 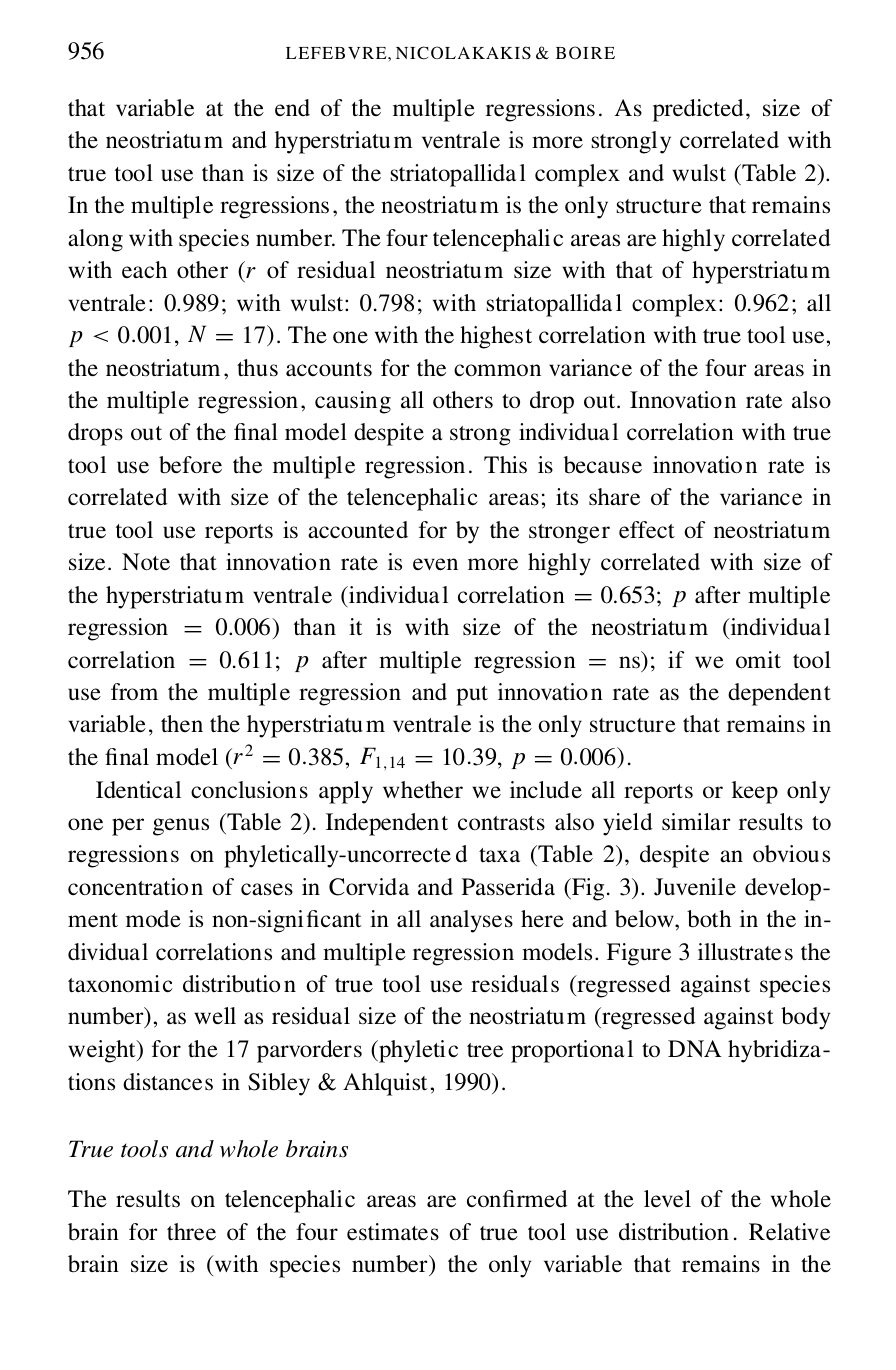 What do you see at coordinates (647, 529) in the document?
I see `effect` at bounding box center [647, 529].
